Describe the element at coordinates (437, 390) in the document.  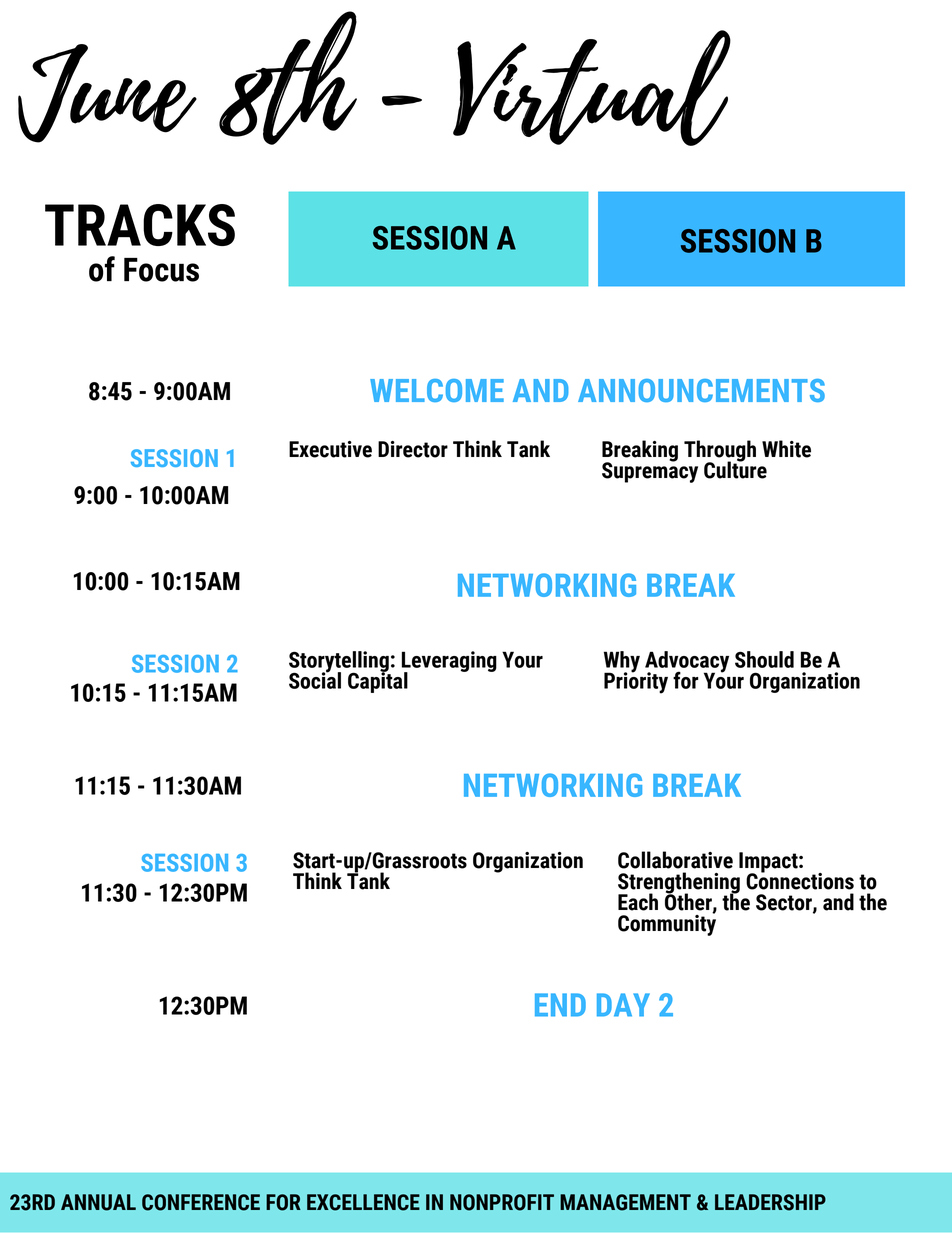
I see `WELCOME` at that location.
